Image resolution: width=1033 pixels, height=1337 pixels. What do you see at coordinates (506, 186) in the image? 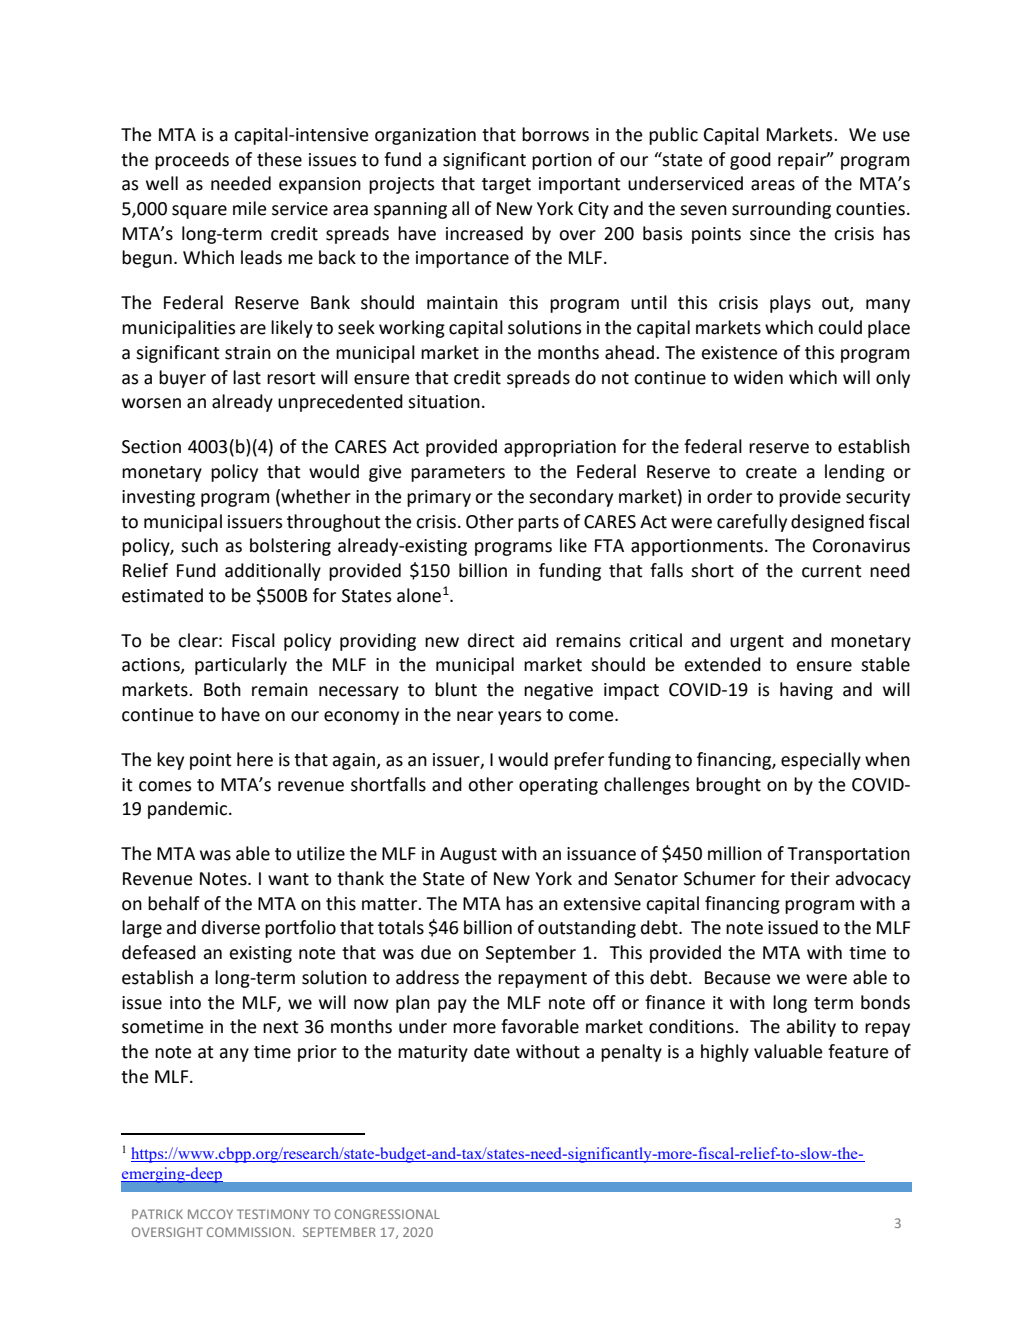
I see `target` at bounding box center [506, 186].
